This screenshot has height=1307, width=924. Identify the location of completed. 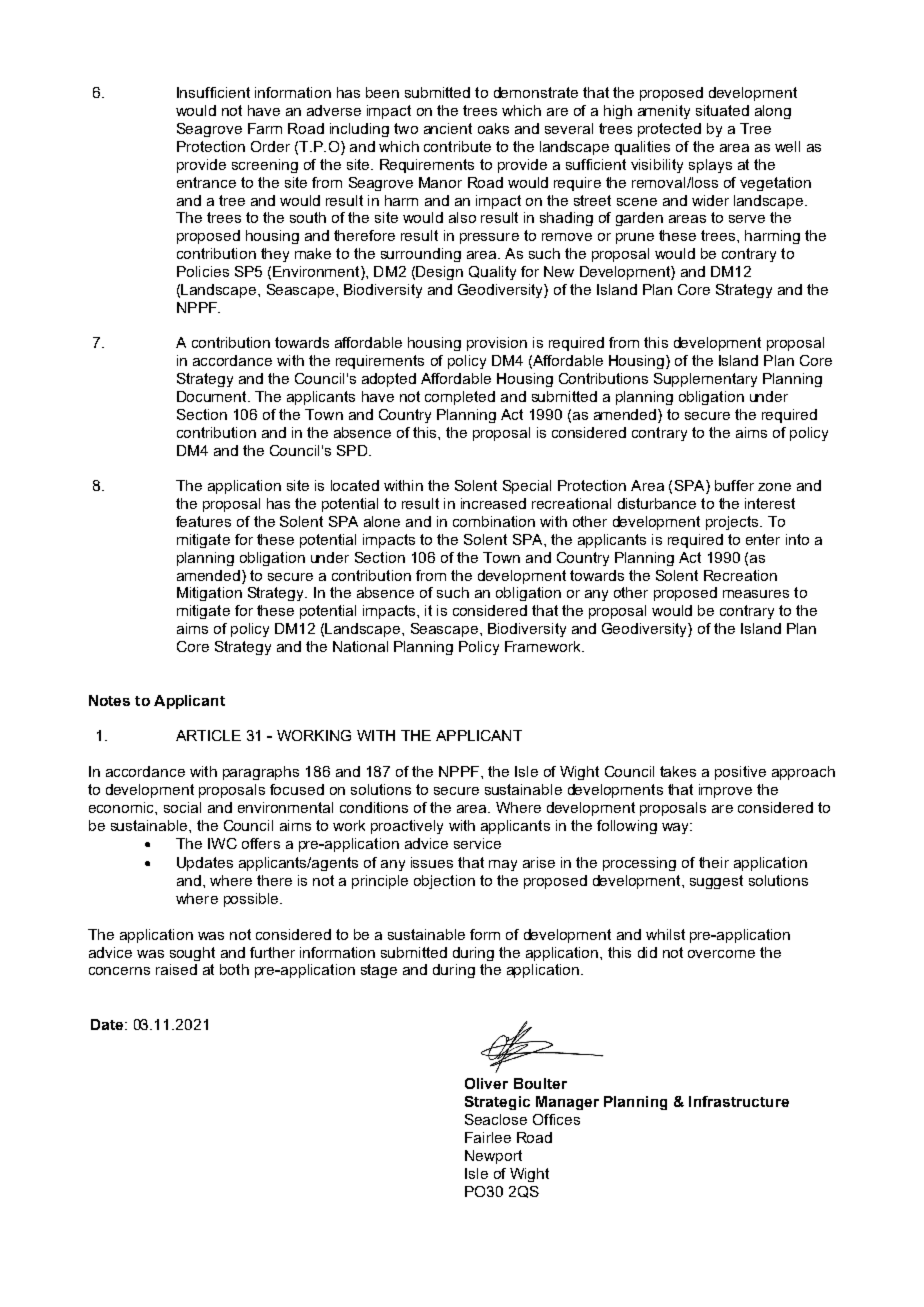
(460, 398).
